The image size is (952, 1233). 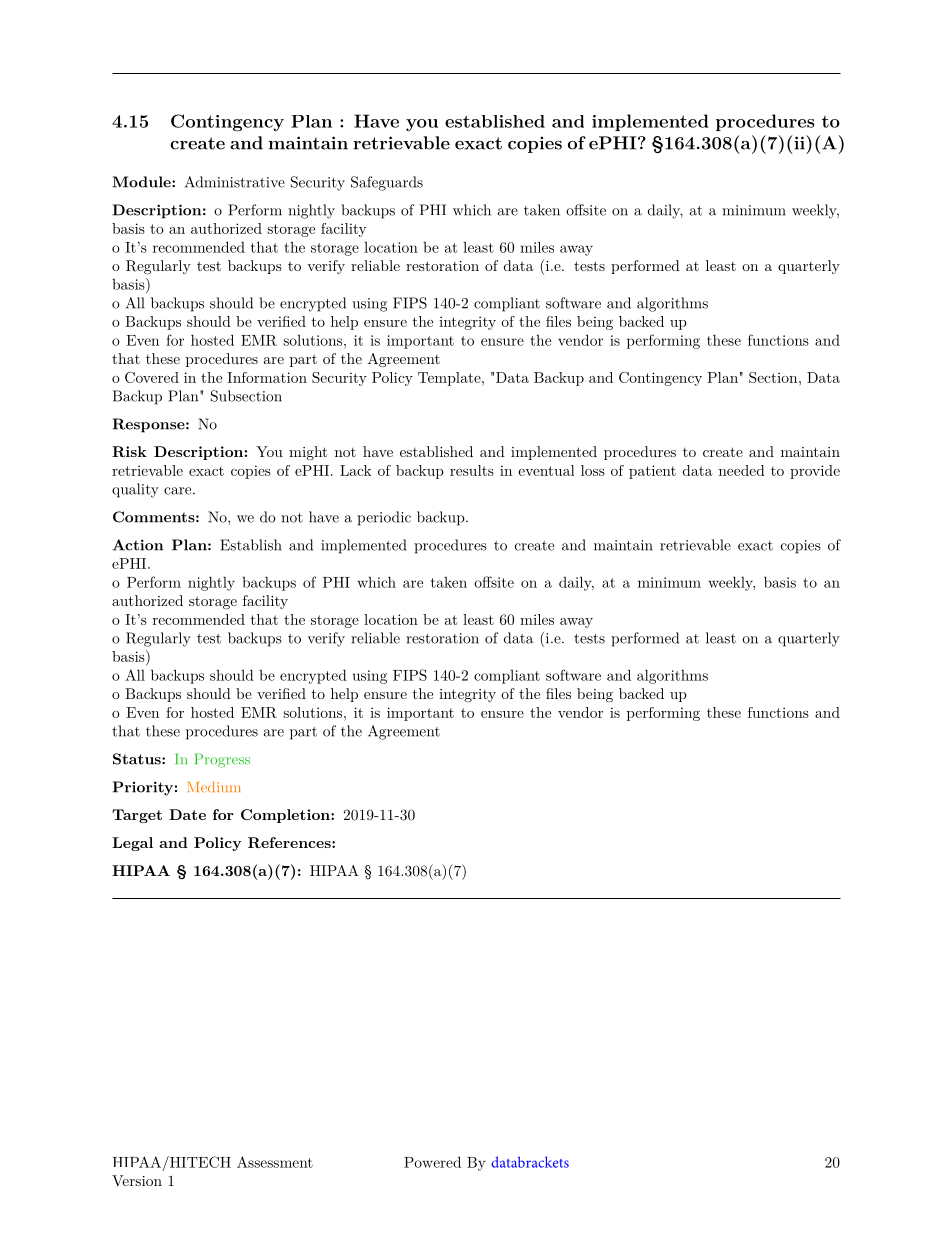 I want to click on Assessment, so click(x=275, y=1162).
